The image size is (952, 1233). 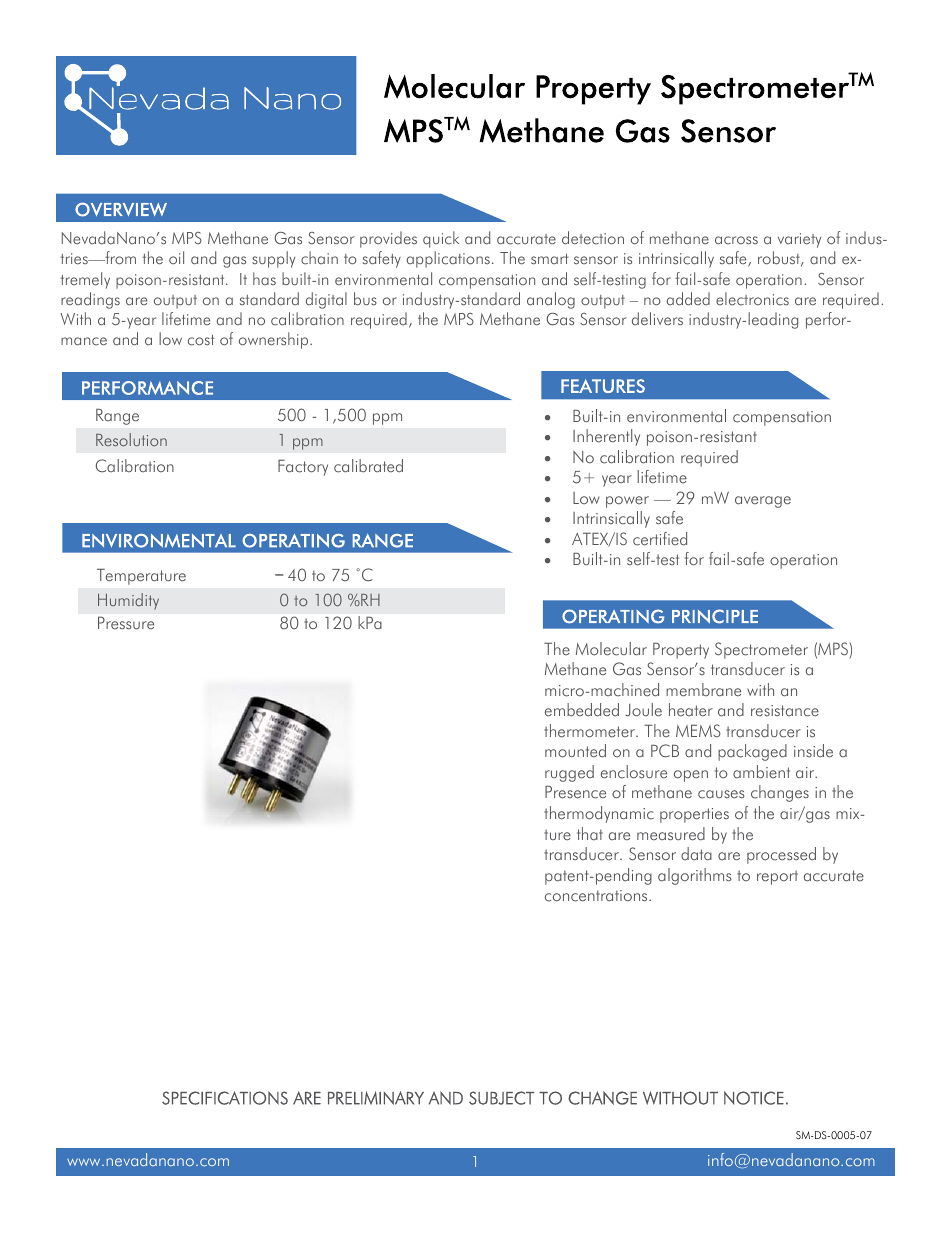 I want to click on NOTICE, so click(x=754, y=1098).
